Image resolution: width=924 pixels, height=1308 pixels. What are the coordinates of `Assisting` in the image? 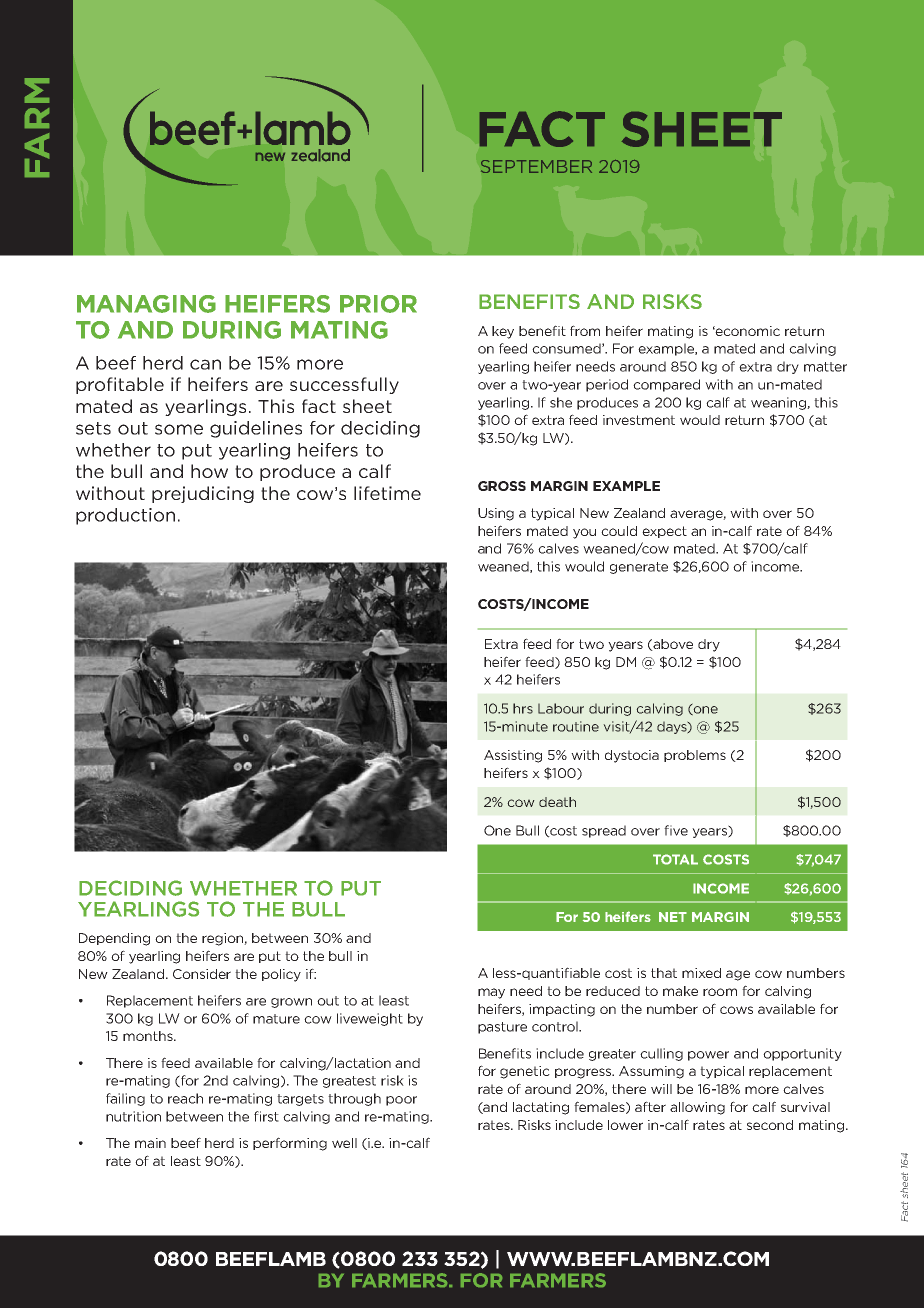 It's located at (513, 756).
